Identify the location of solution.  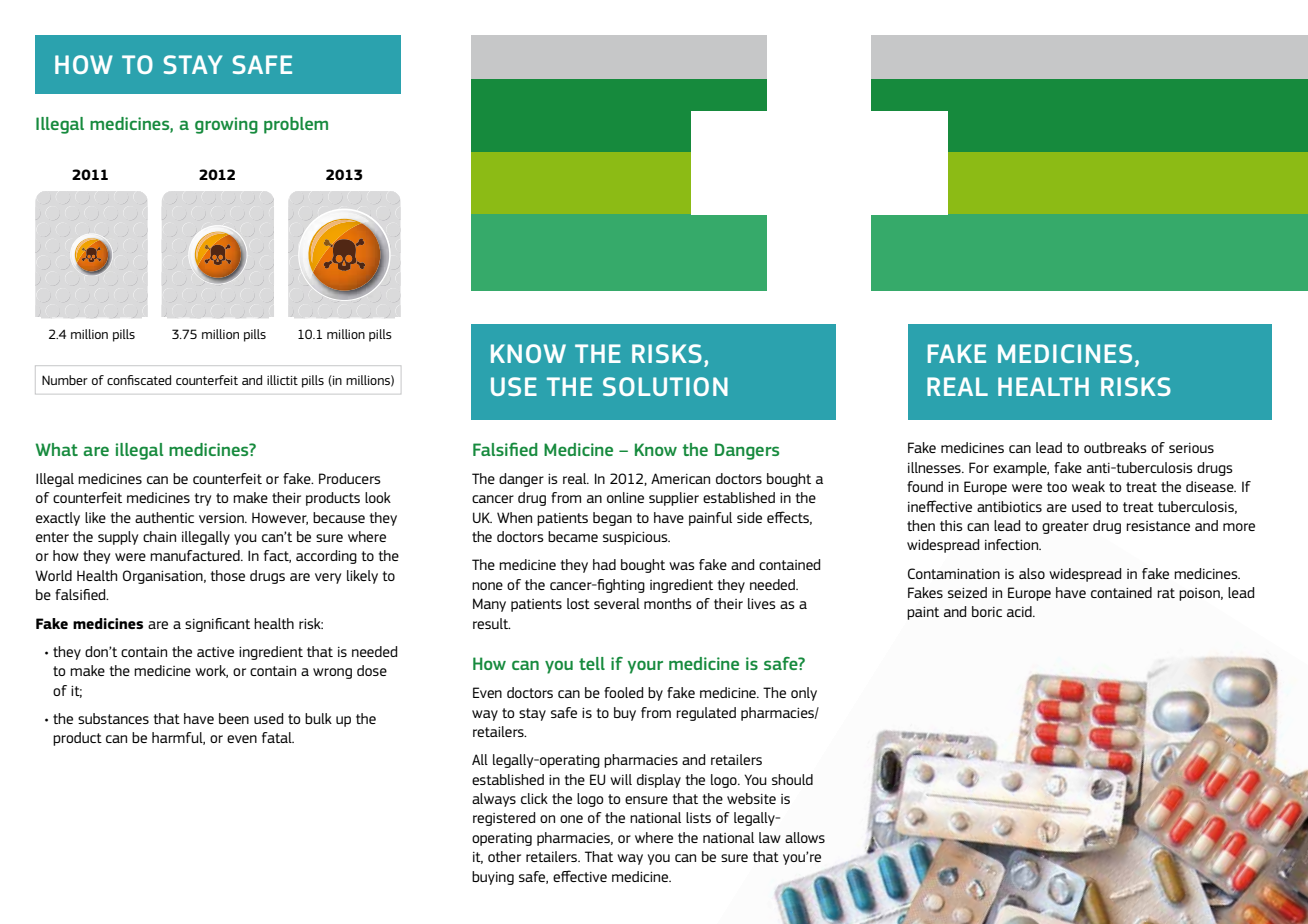
(665, 386).
